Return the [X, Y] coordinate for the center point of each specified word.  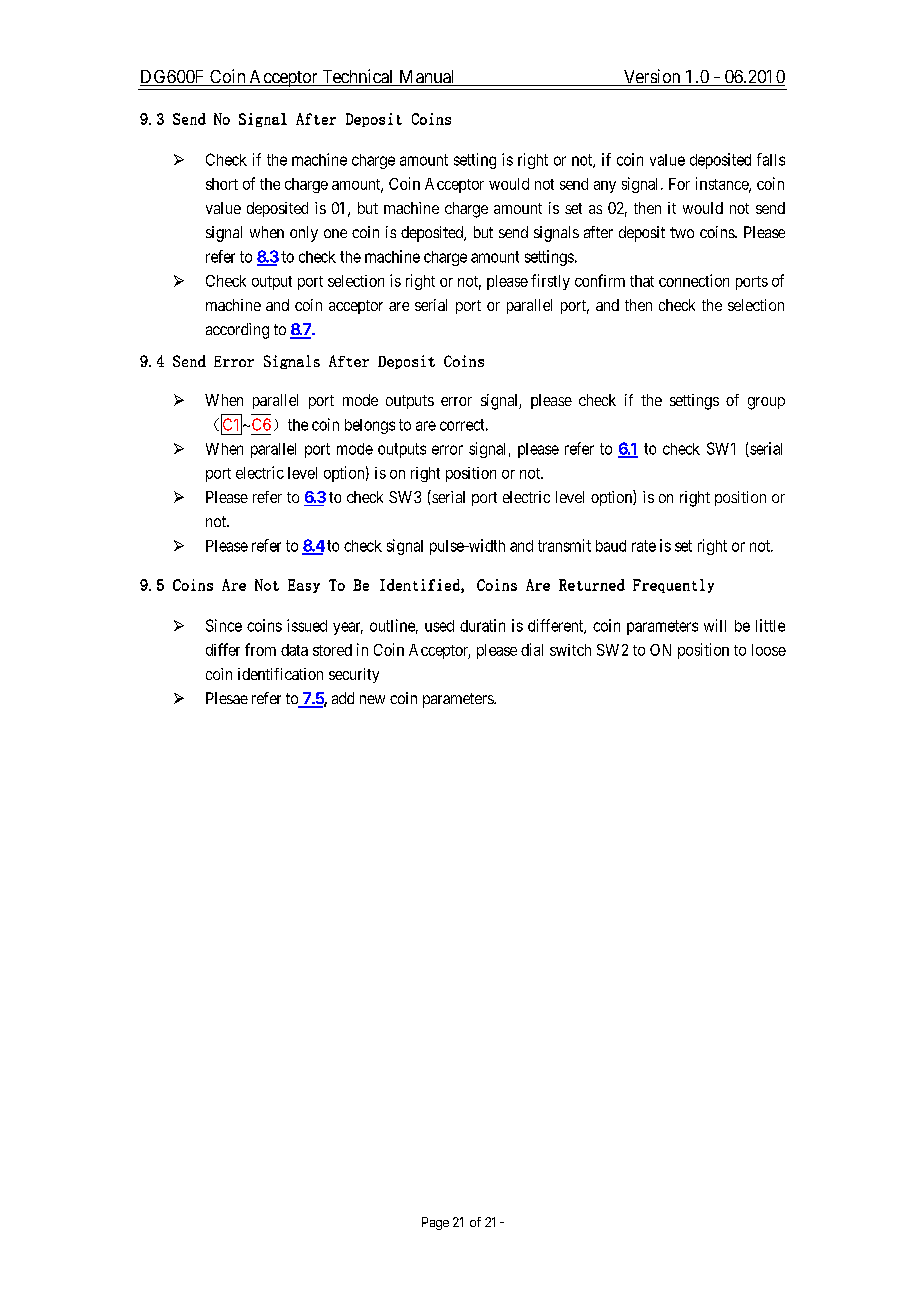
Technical [358, 77]
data [294, 650]
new [372, 699]
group [766, 403]
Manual [427, 78]
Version [652, 77]
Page [435, 1223]
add [343, 698]
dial [532, 649]
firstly [550, 282]
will [715, 625]
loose [769, 650]
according [237, 331]
